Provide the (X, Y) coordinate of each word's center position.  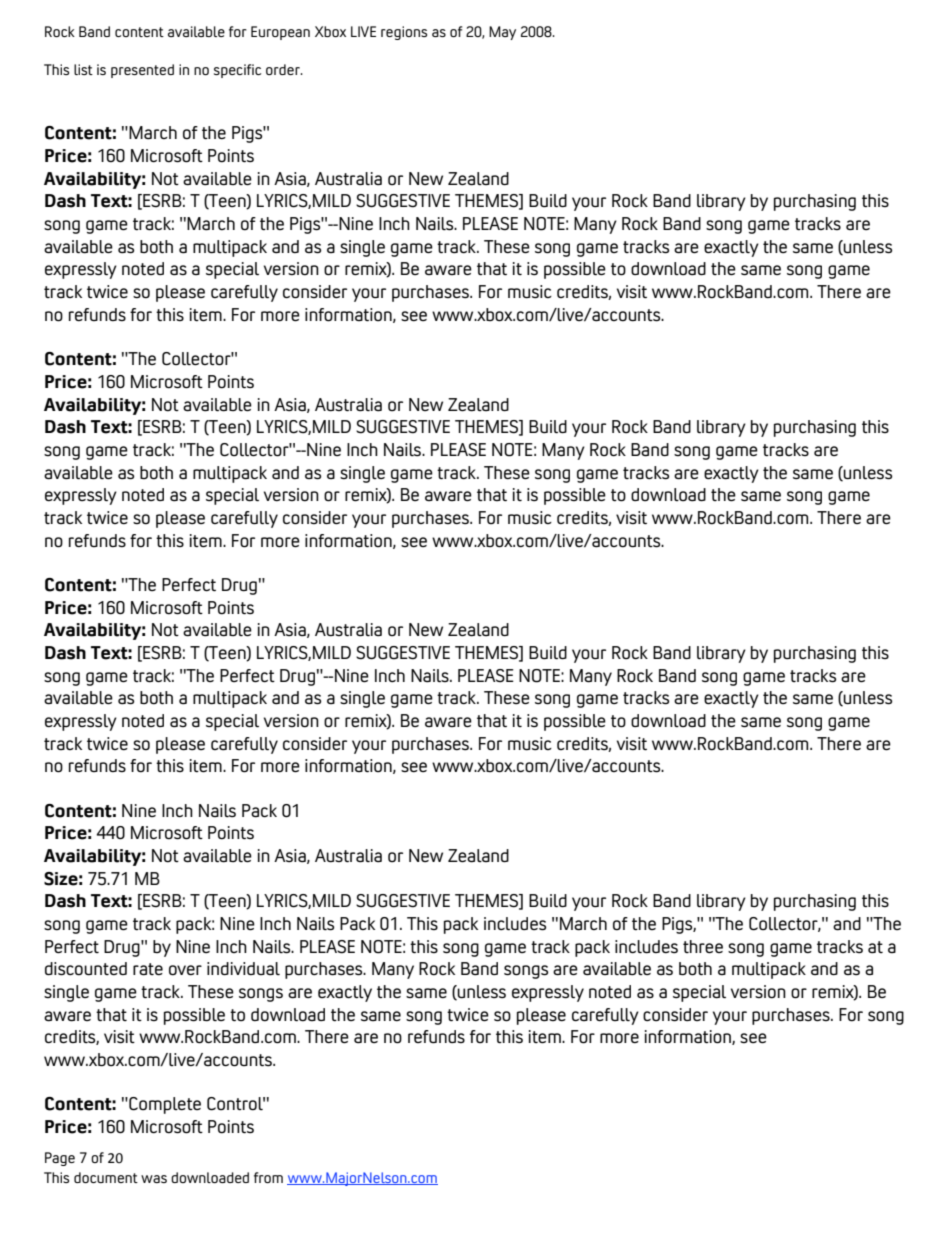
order (284, 69)
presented (142, 71)
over (185, 970)
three (703, 946)
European (280, 33)
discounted (86, 969)
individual (243, 969)
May (502, 33)
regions (404, 33)
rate (148, 969)
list (83, 69)
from (268, 1177)
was (154, 1179)
